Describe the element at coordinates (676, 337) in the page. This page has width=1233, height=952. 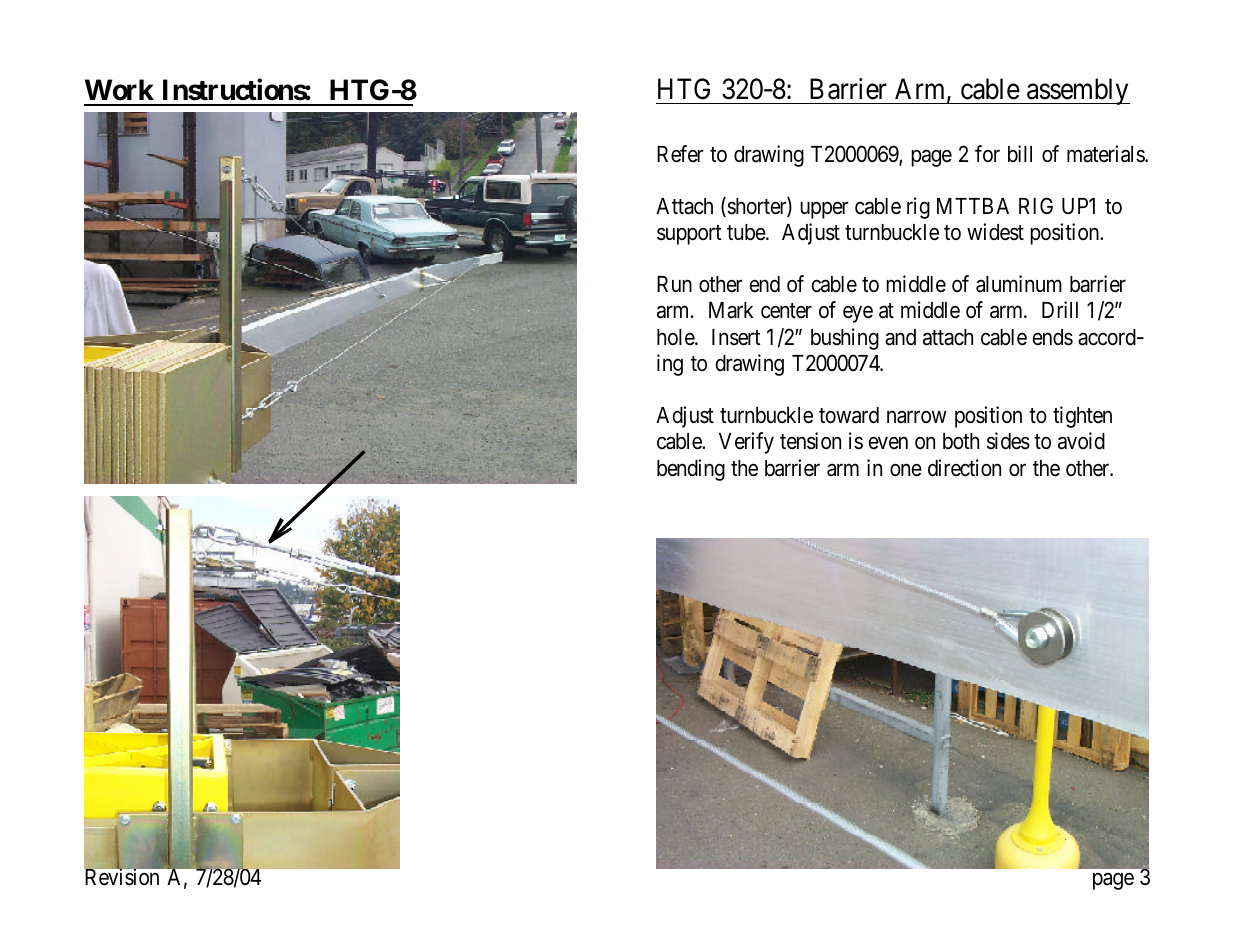
I see `hole` at that location.
